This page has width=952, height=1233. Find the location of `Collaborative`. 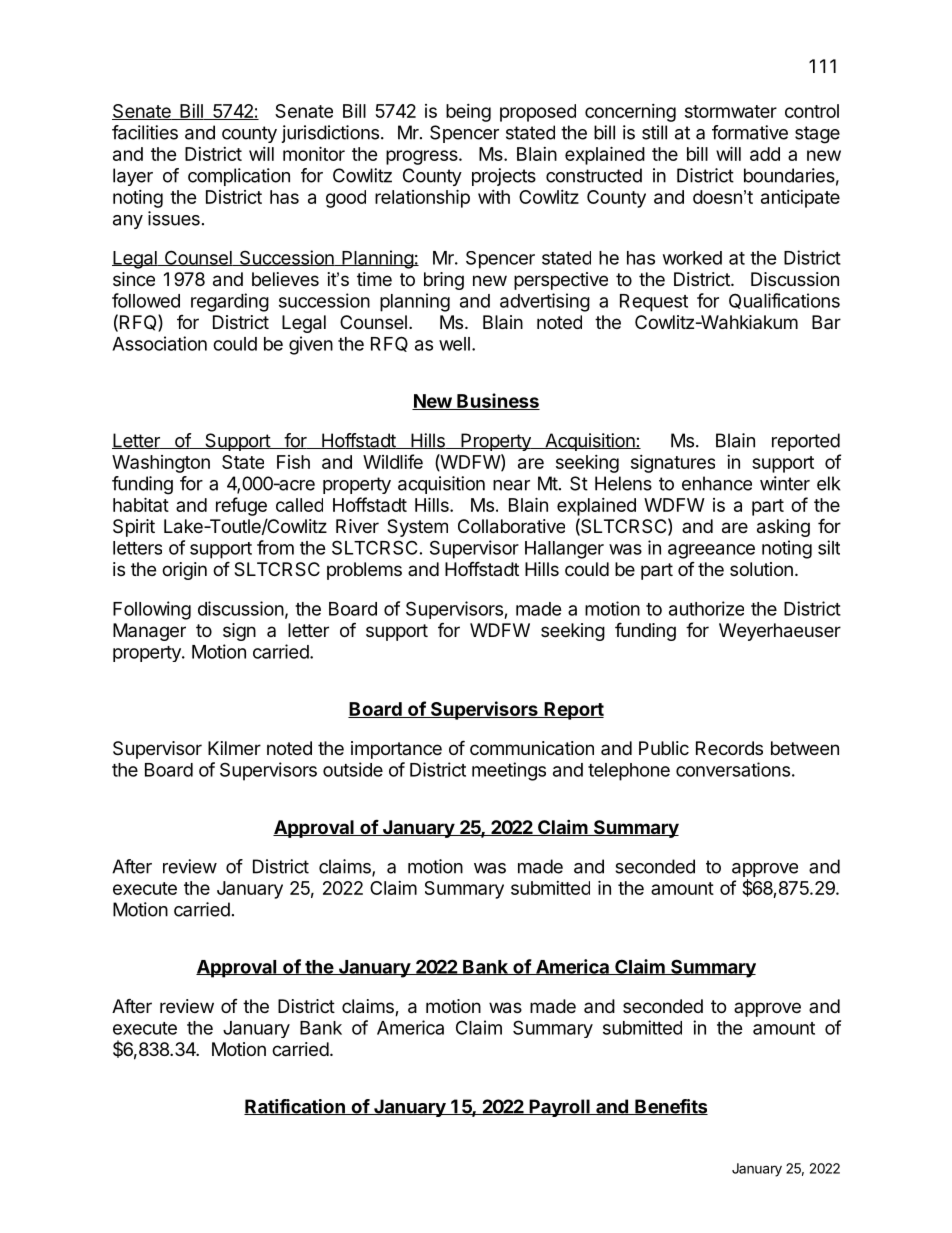

Collaborative is located at coordinates (511, 526).
